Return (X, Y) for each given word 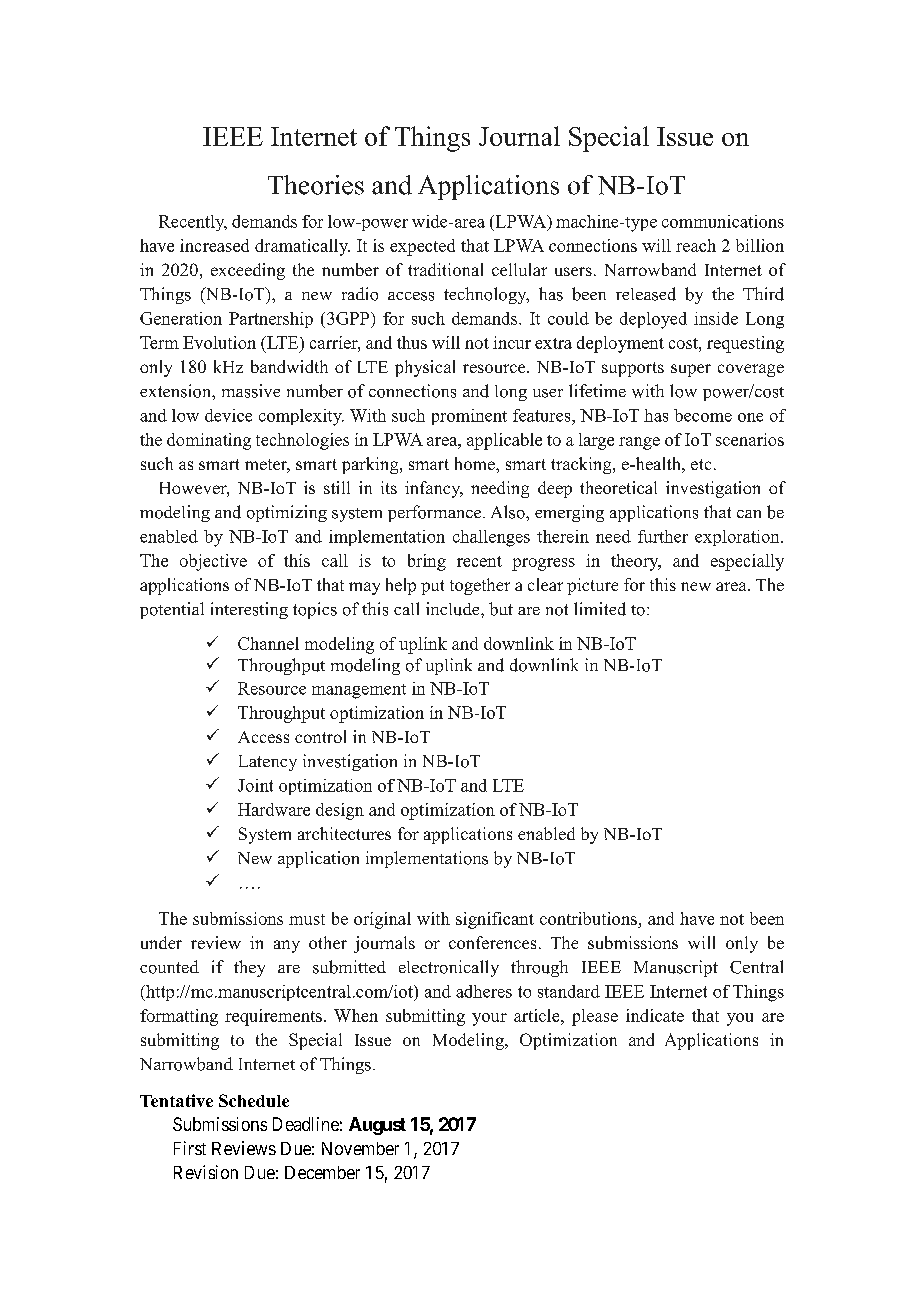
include (454, 609)
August (377, 1126)
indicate (655, 1015)
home (476, 463)
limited (600, 609)
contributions (589, 920)
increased (214, 245)
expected (422, 247)
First (190, 1148)
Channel (268, 643)
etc (701, 464)
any (287, 946)
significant (495, 920)
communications (723, 221)
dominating (209, 441)
